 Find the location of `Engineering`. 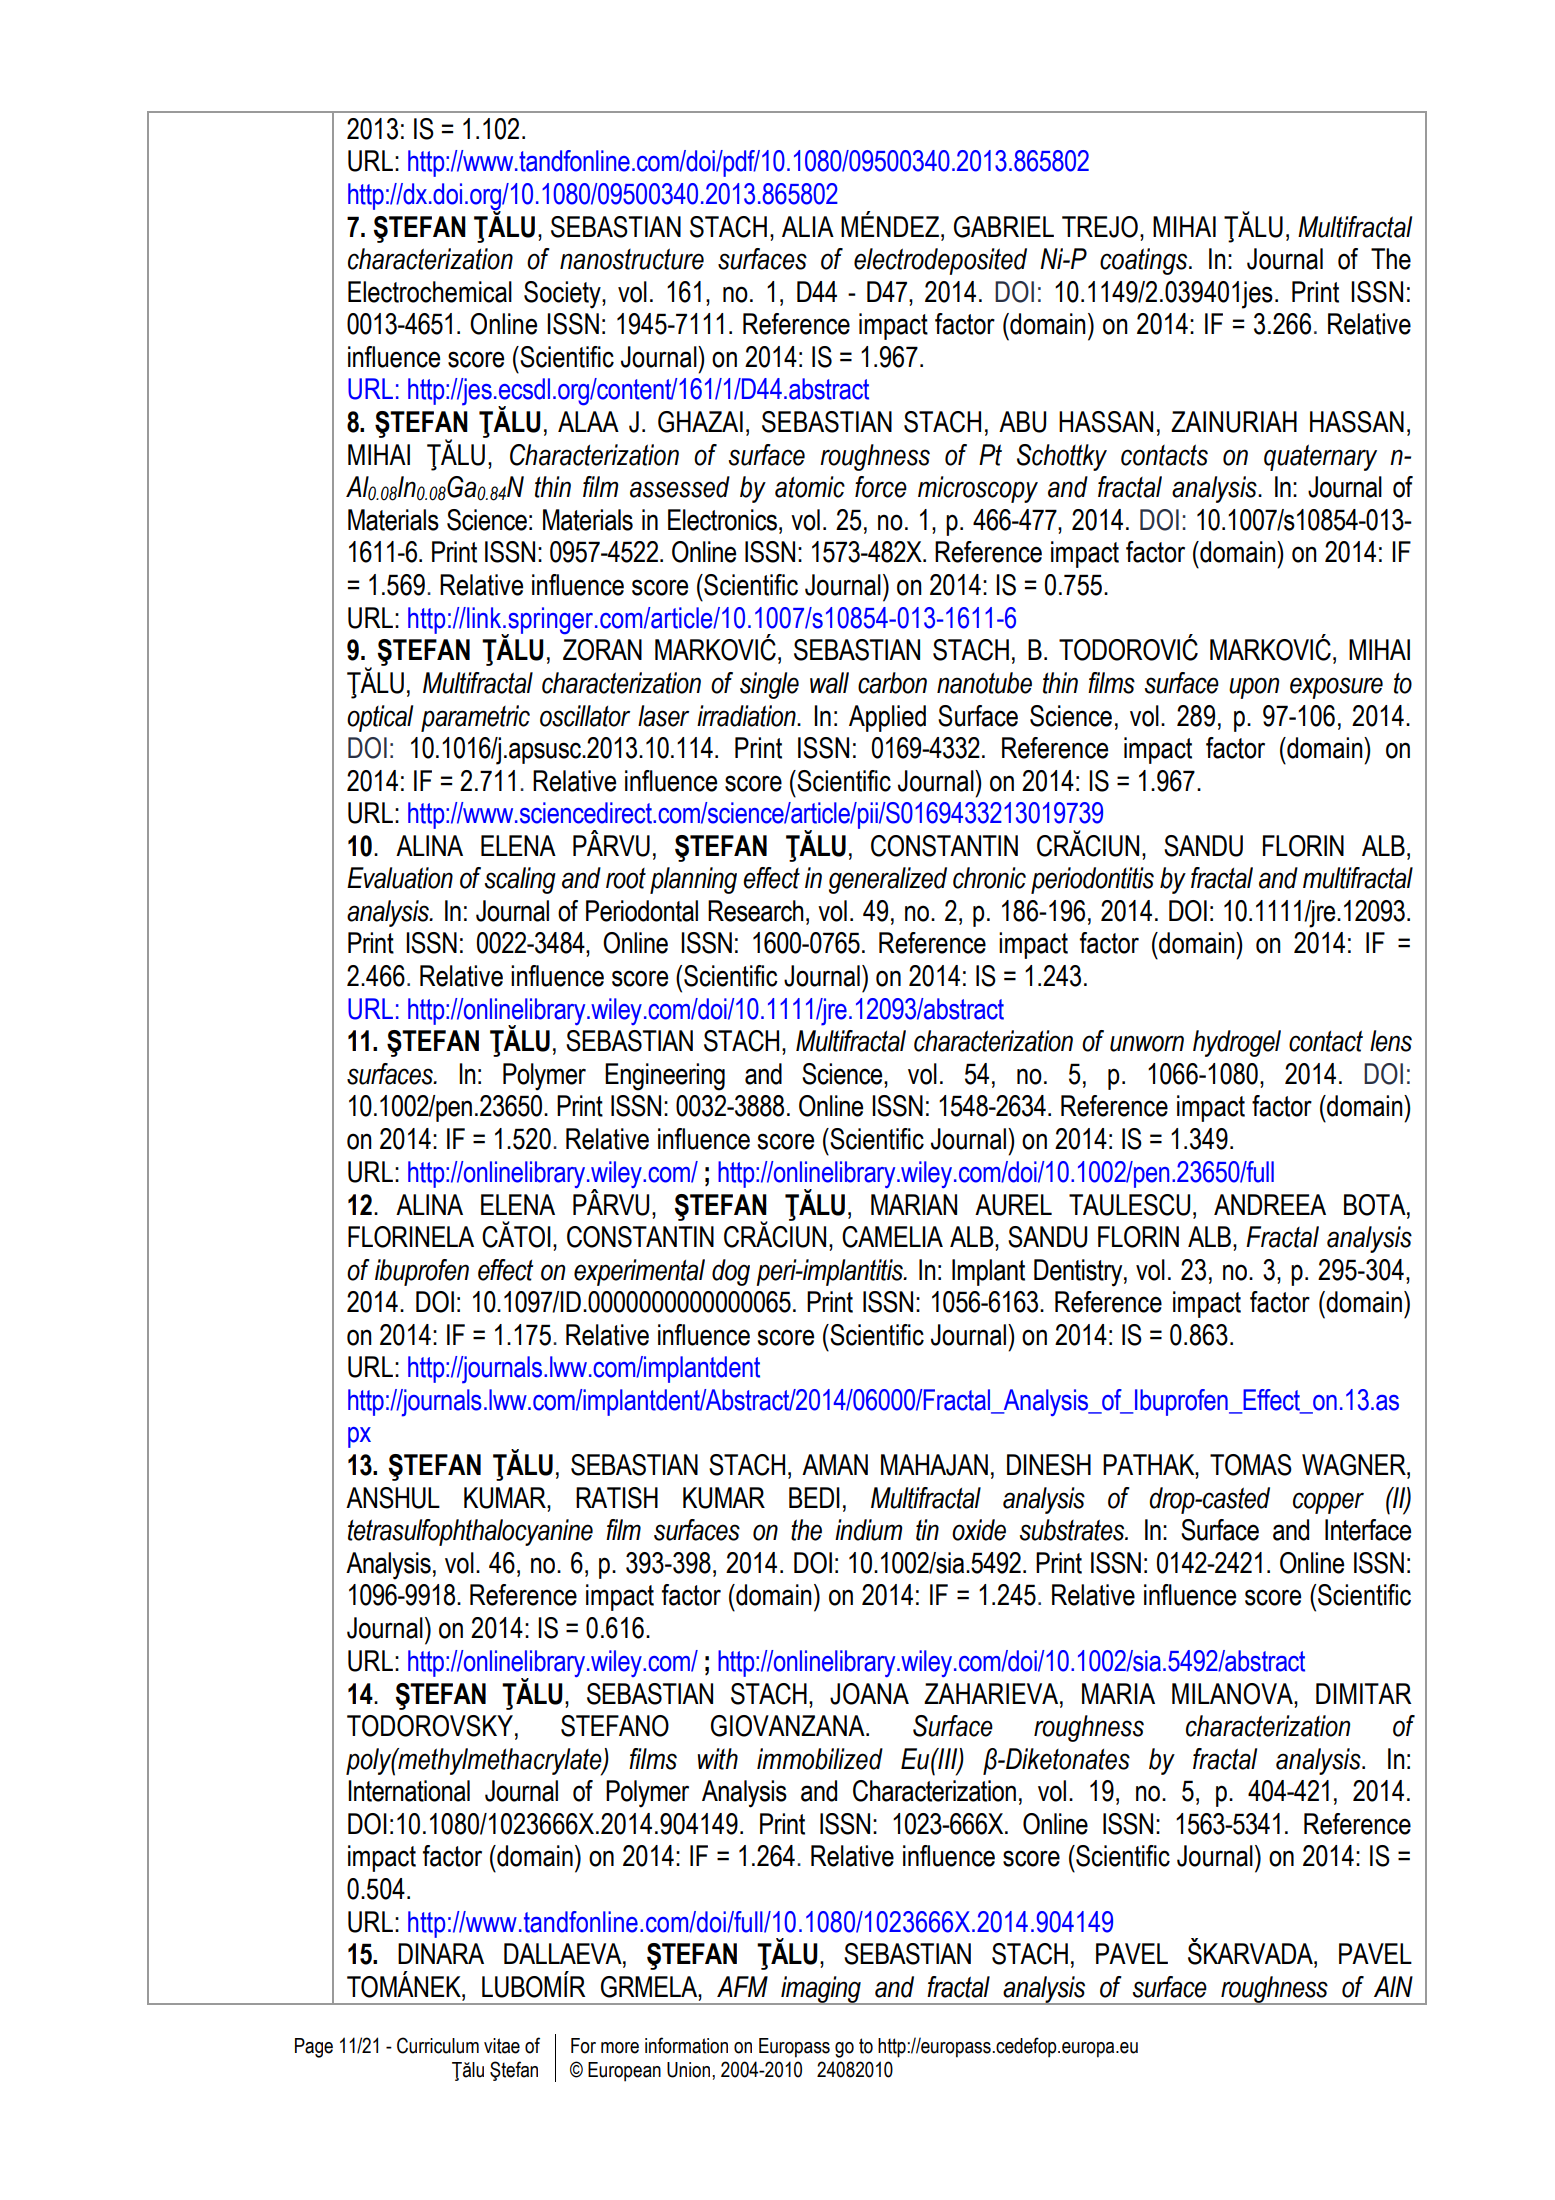

Engineering is located at coordinates (665, 1077).
